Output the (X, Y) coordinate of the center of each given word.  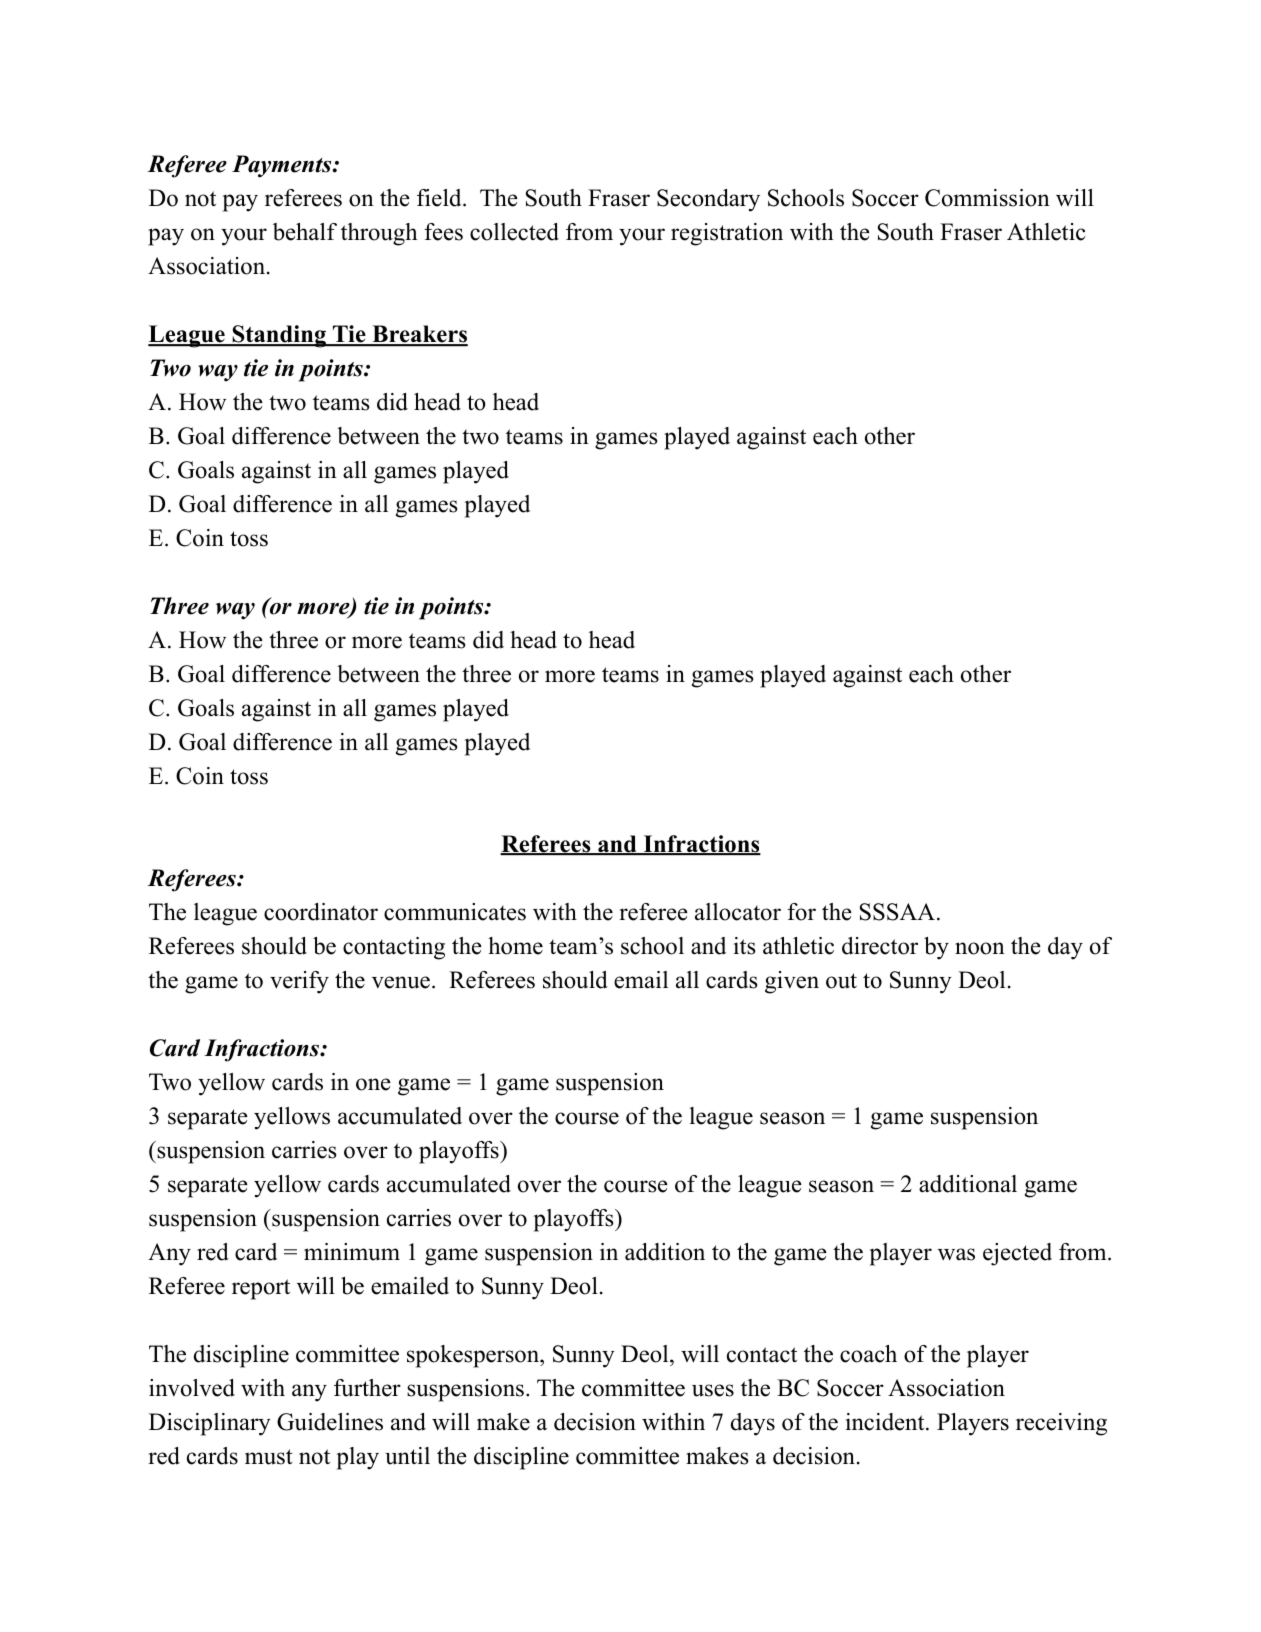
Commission (987, 198)
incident (885, 1422)
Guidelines (330, 1422)
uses (713, 1390)
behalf (305, 232)
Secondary (708, 200)
